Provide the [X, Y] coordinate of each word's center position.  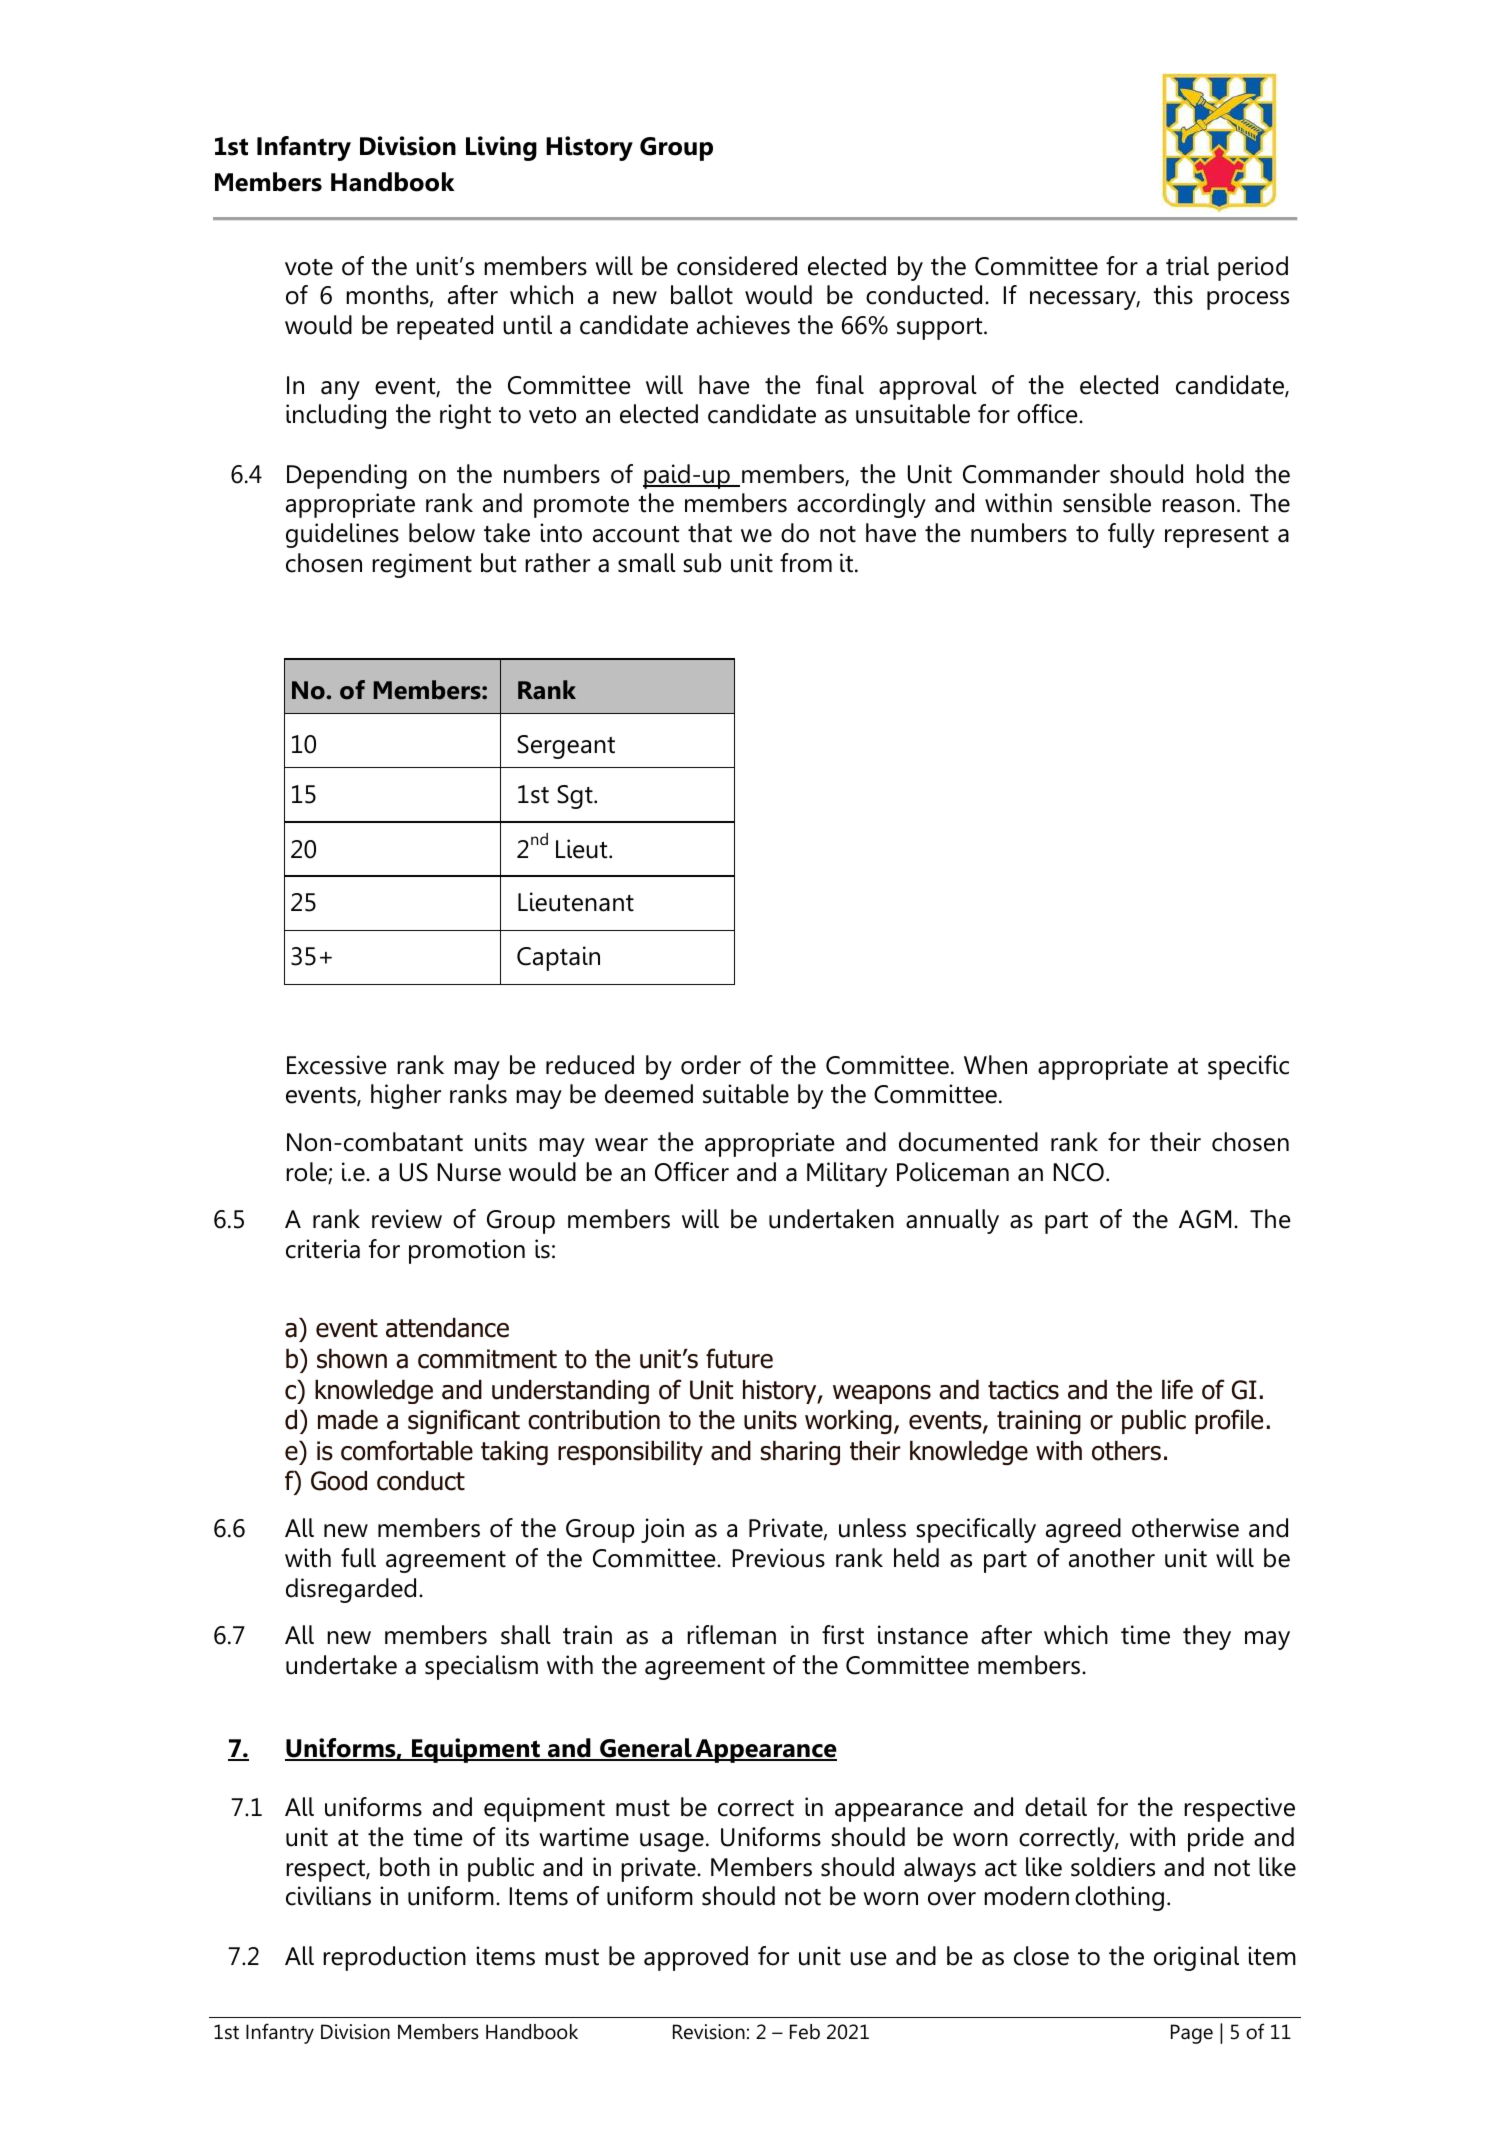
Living [501, 148]
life [1177, 1389]
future [739, 1358]
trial [1187, 266]
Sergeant [566, 747]
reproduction [394, 1958]
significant [464, 1421]
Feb [805, 2032]
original [1196, 1958]
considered [737, 266]
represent [1217, 537]
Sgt [576, 797]
